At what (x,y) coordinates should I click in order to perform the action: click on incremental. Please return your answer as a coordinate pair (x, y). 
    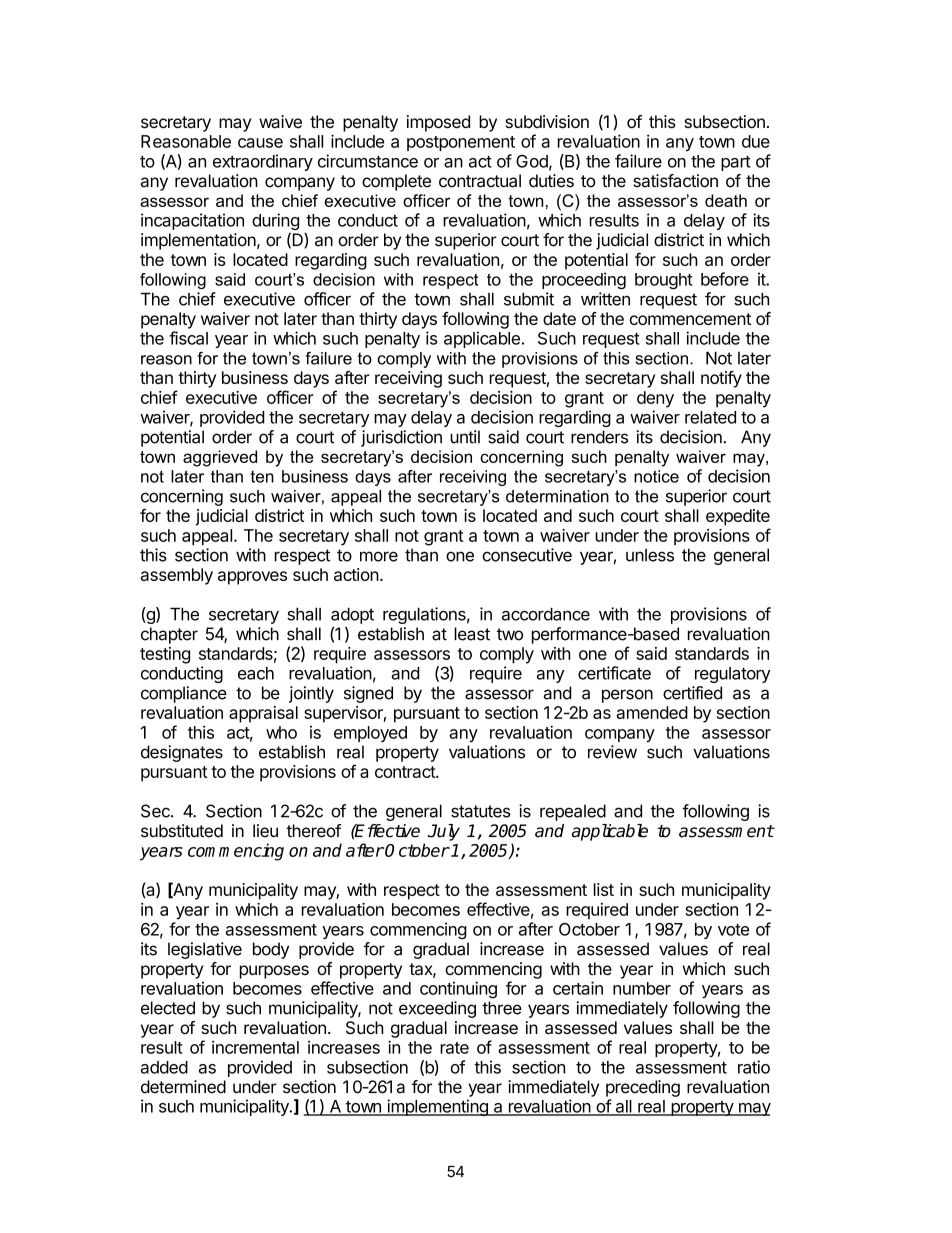
    Looking at the image, I should click on (255, 1047).
